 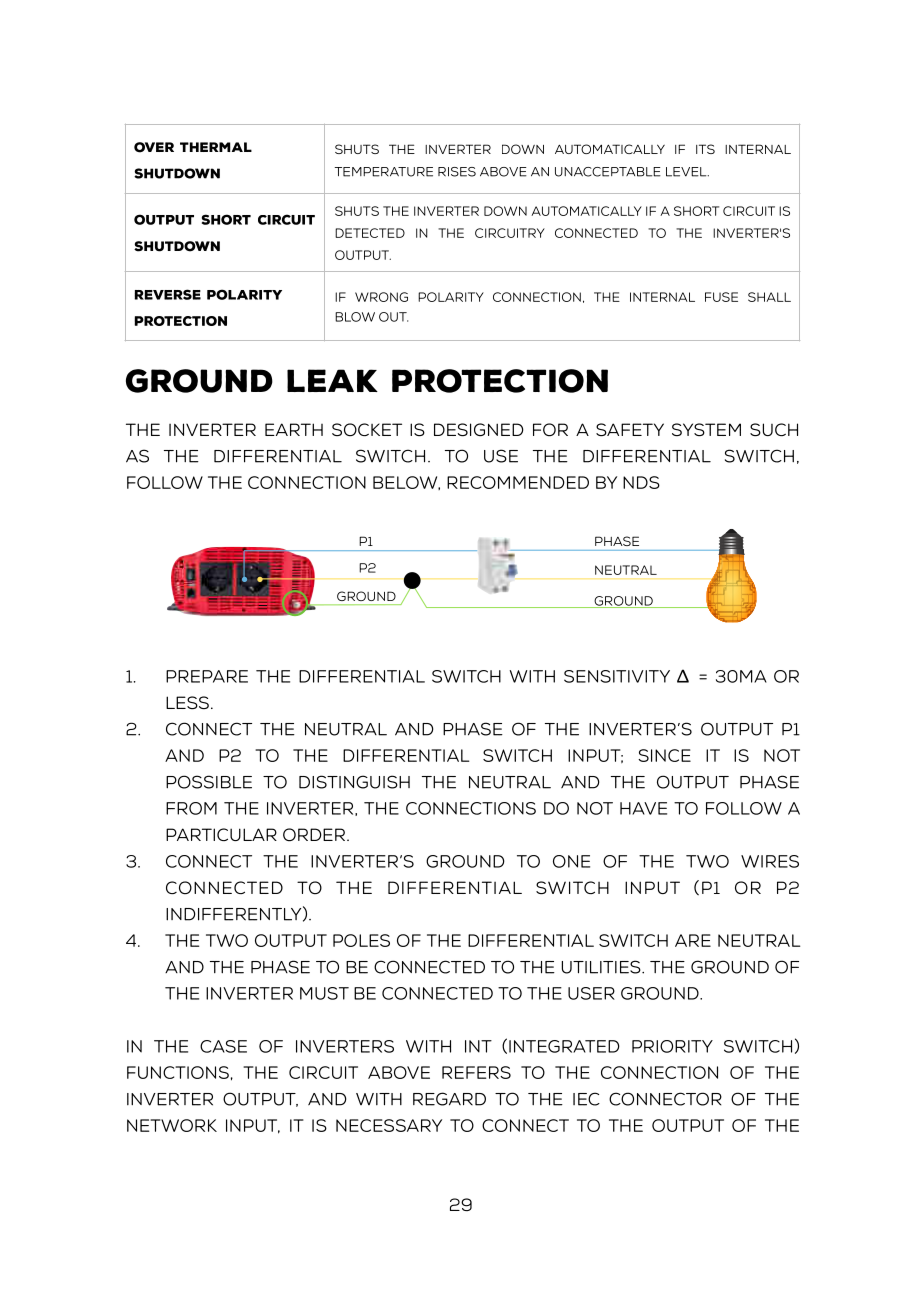 What do you see at coordinates (687, 172) in the screenshot?
I see `level` at bounding box center [687, 172].
